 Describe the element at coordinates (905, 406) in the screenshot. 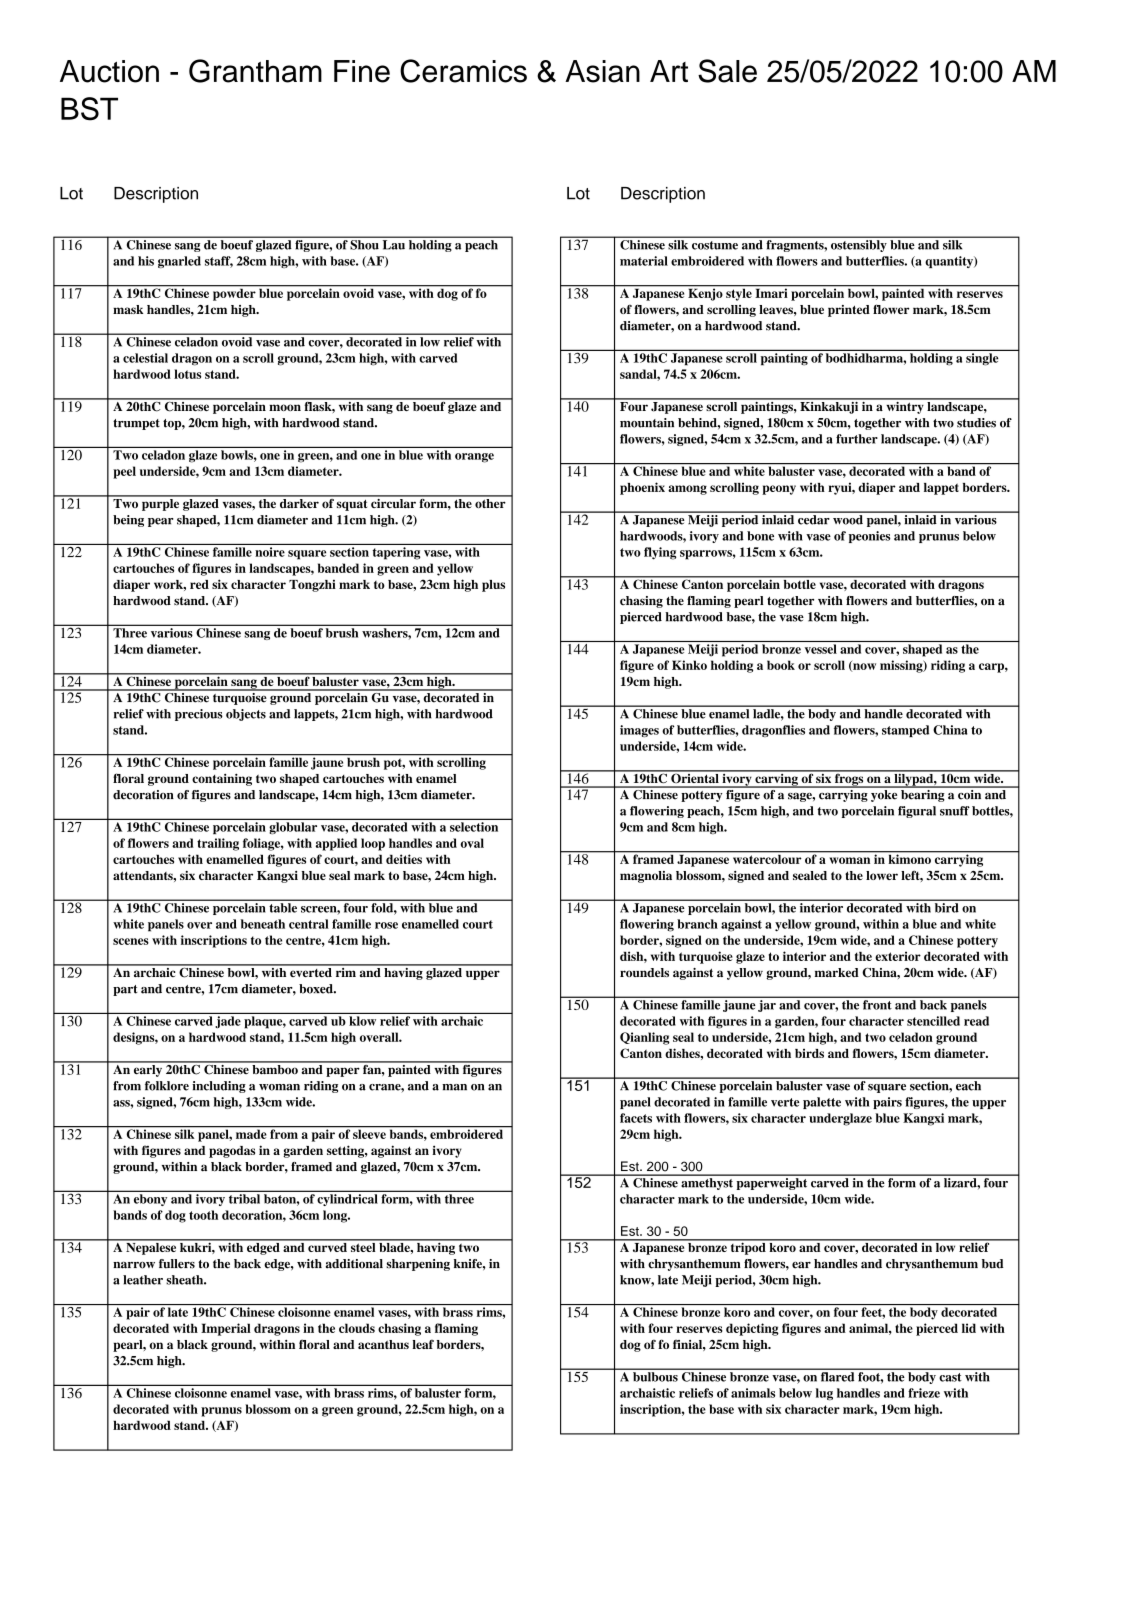

I see `wintry` at that location.
